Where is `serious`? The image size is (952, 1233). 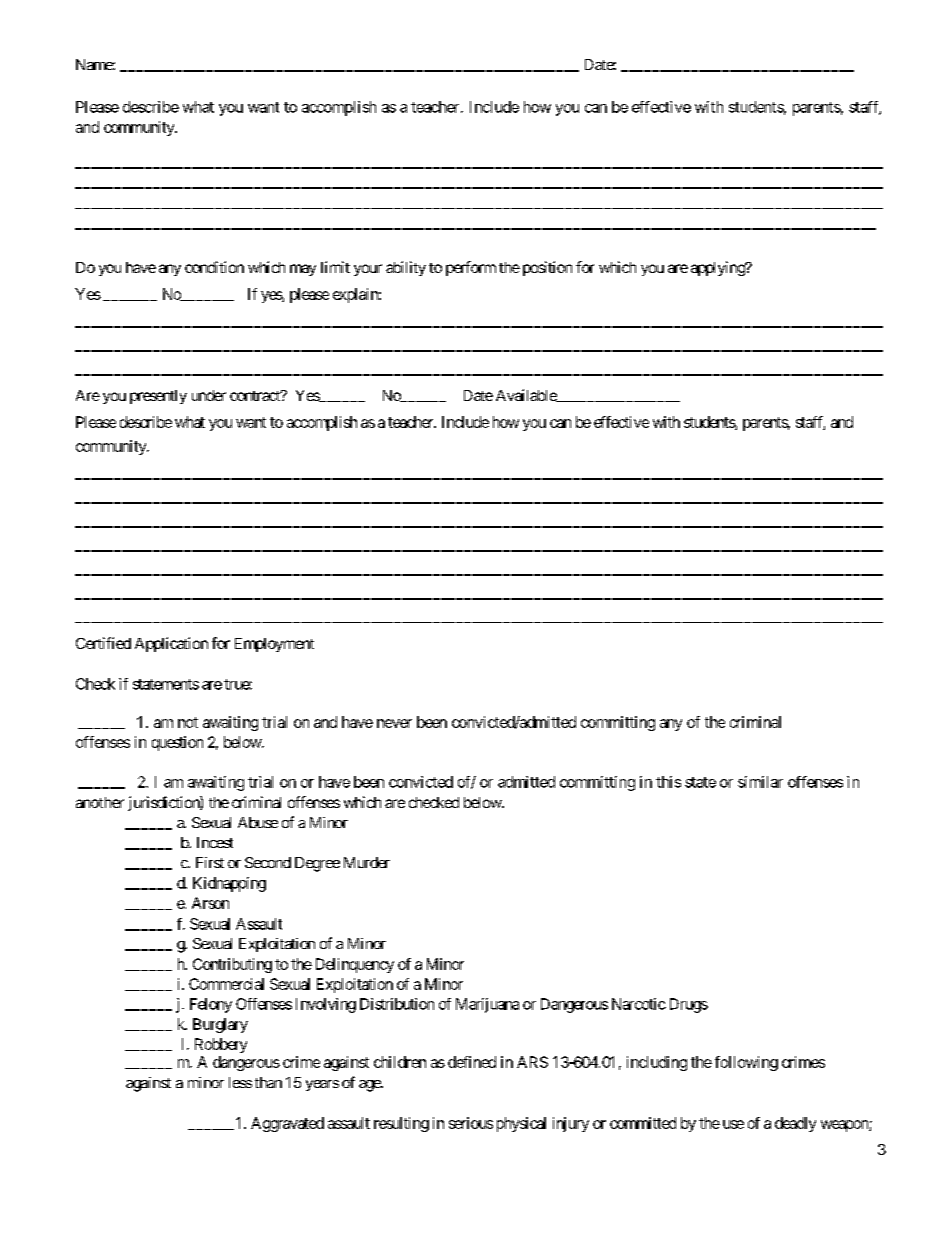 serious is located at coordinates (471, 1123).
